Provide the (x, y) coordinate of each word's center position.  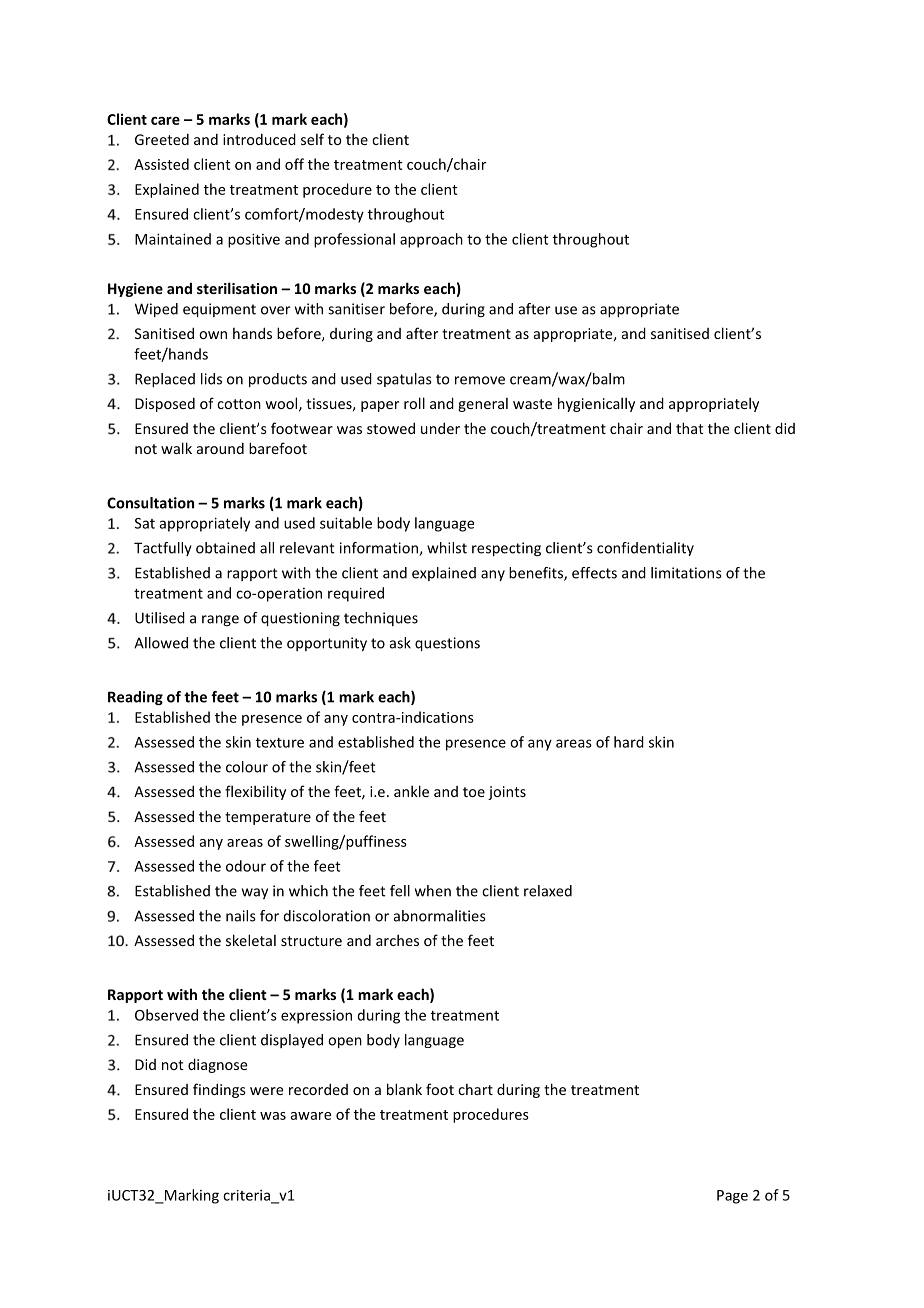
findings (219, 1090)
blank (404, 1089)
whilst (447, 548)
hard (629, 742)
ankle (411, 791)
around (220, 448)
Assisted (161, 164)
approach (431, 240)
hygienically (596, 404)
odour (246, 866)
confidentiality (645, 549)
